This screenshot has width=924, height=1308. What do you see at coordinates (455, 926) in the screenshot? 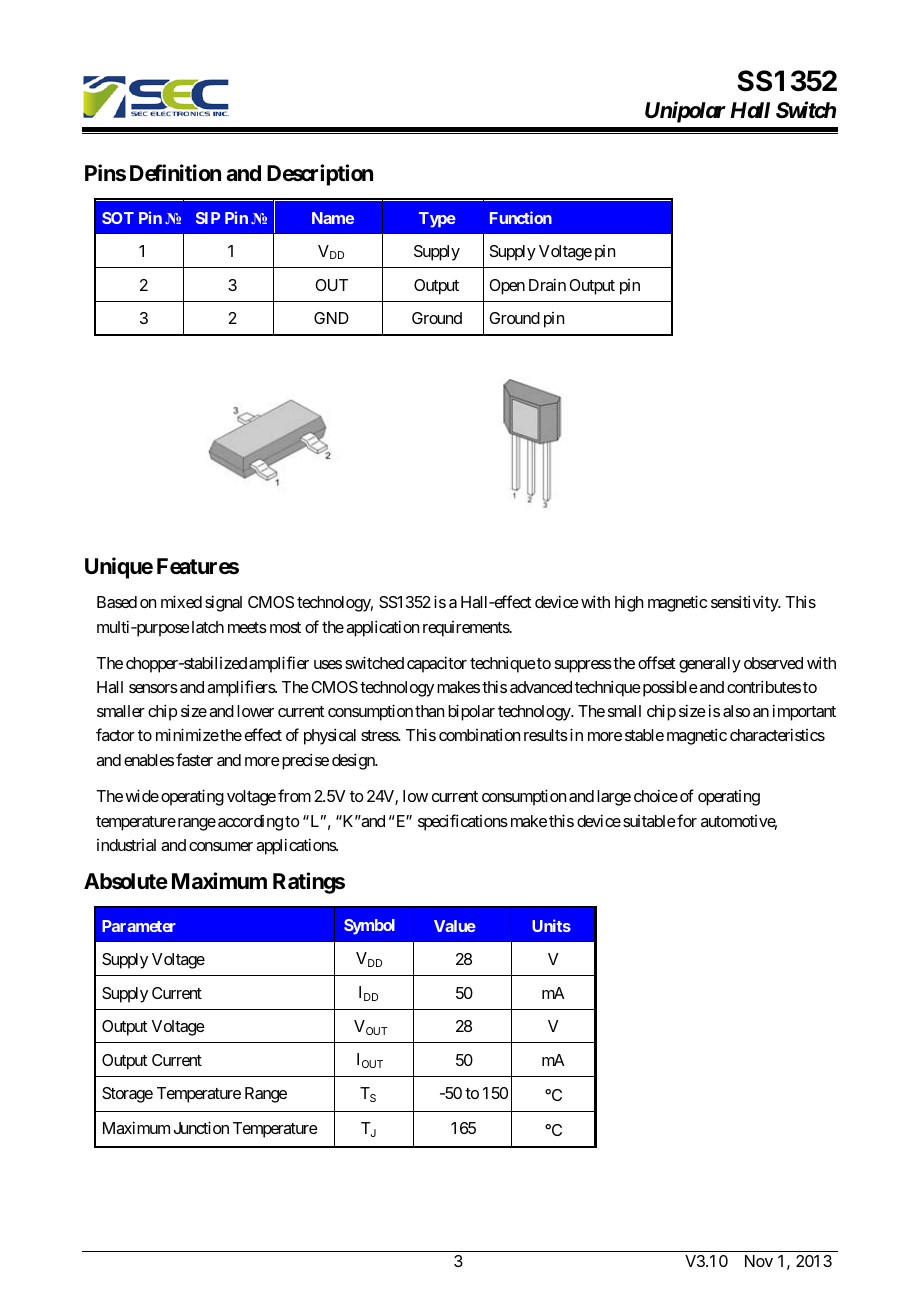
I see `Value` at bounding box center [455, 926].
